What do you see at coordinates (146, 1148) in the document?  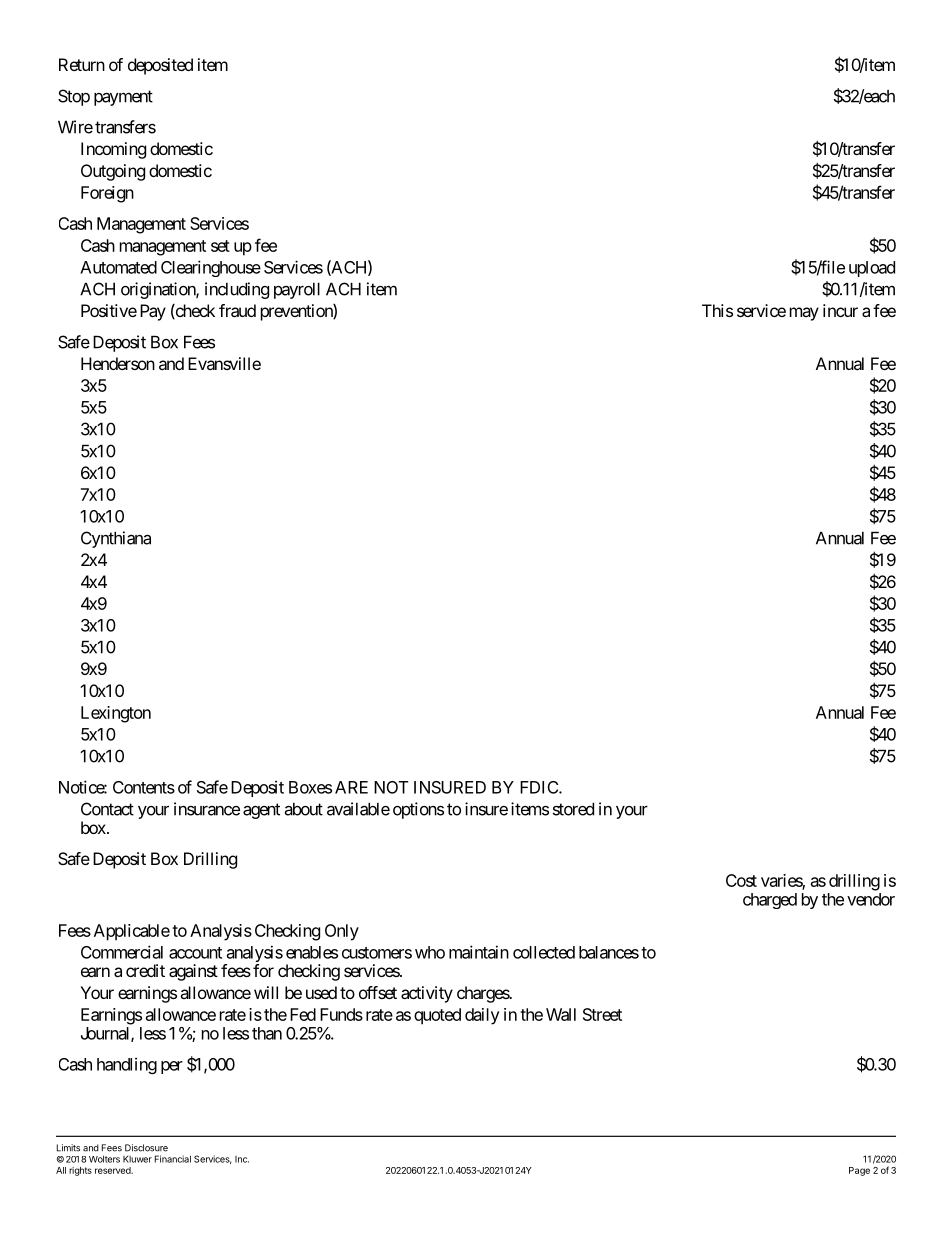 I see `Disclosure` at bounding box center [146, 1148].
